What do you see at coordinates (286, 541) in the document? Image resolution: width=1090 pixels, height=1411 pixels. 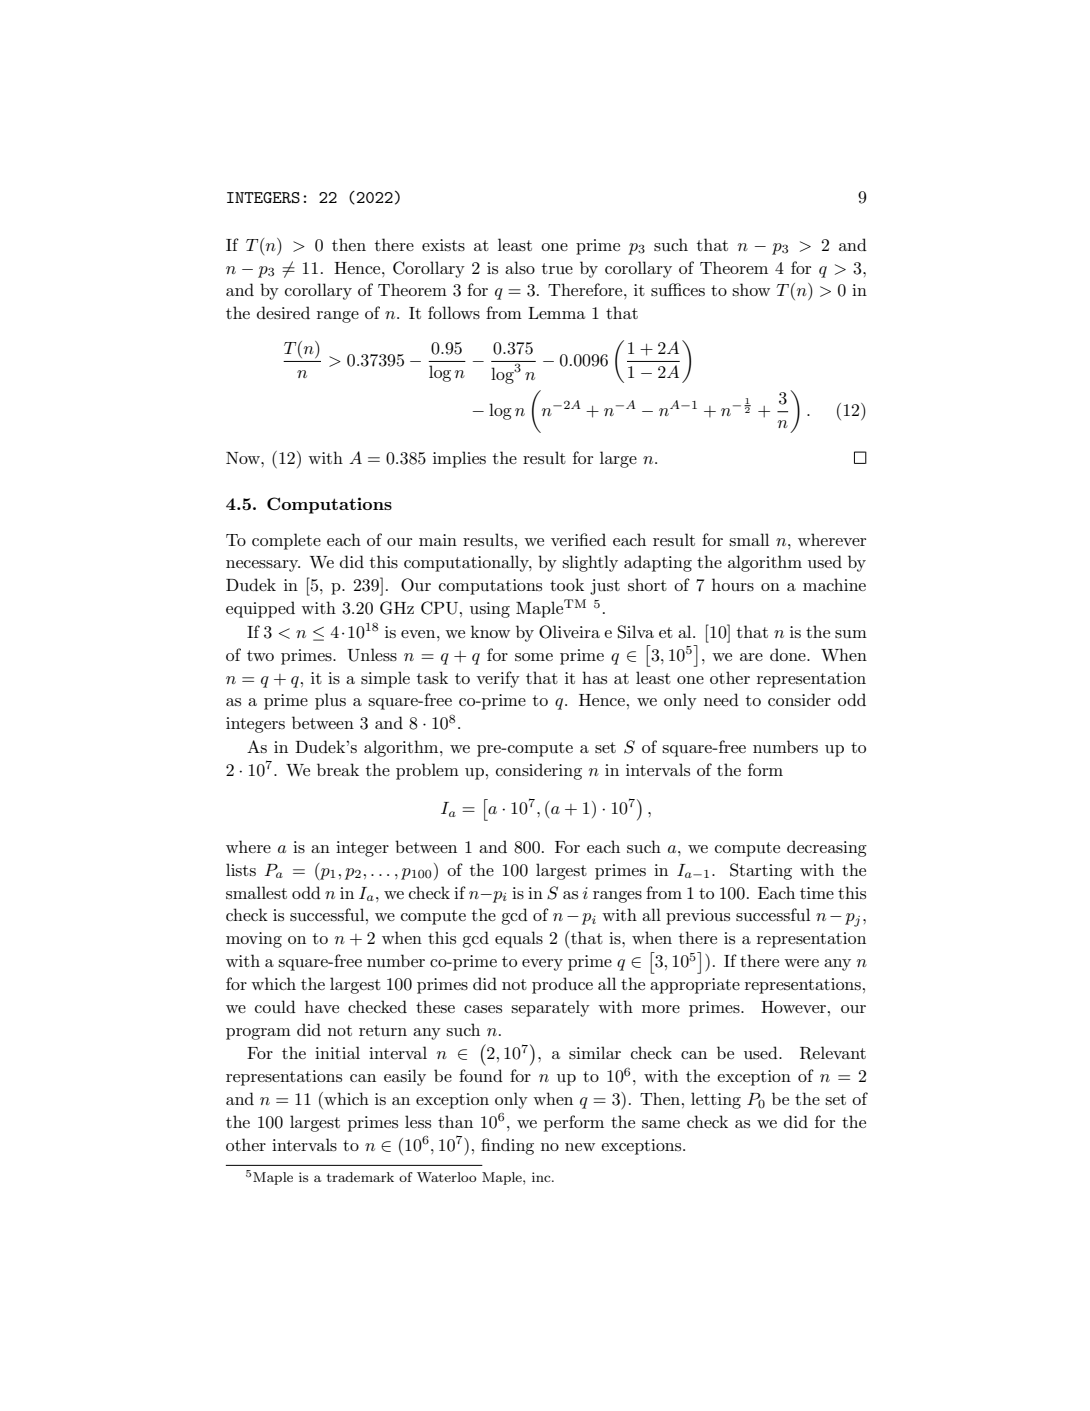 I see `complete` at bounding box center [286, 541].
